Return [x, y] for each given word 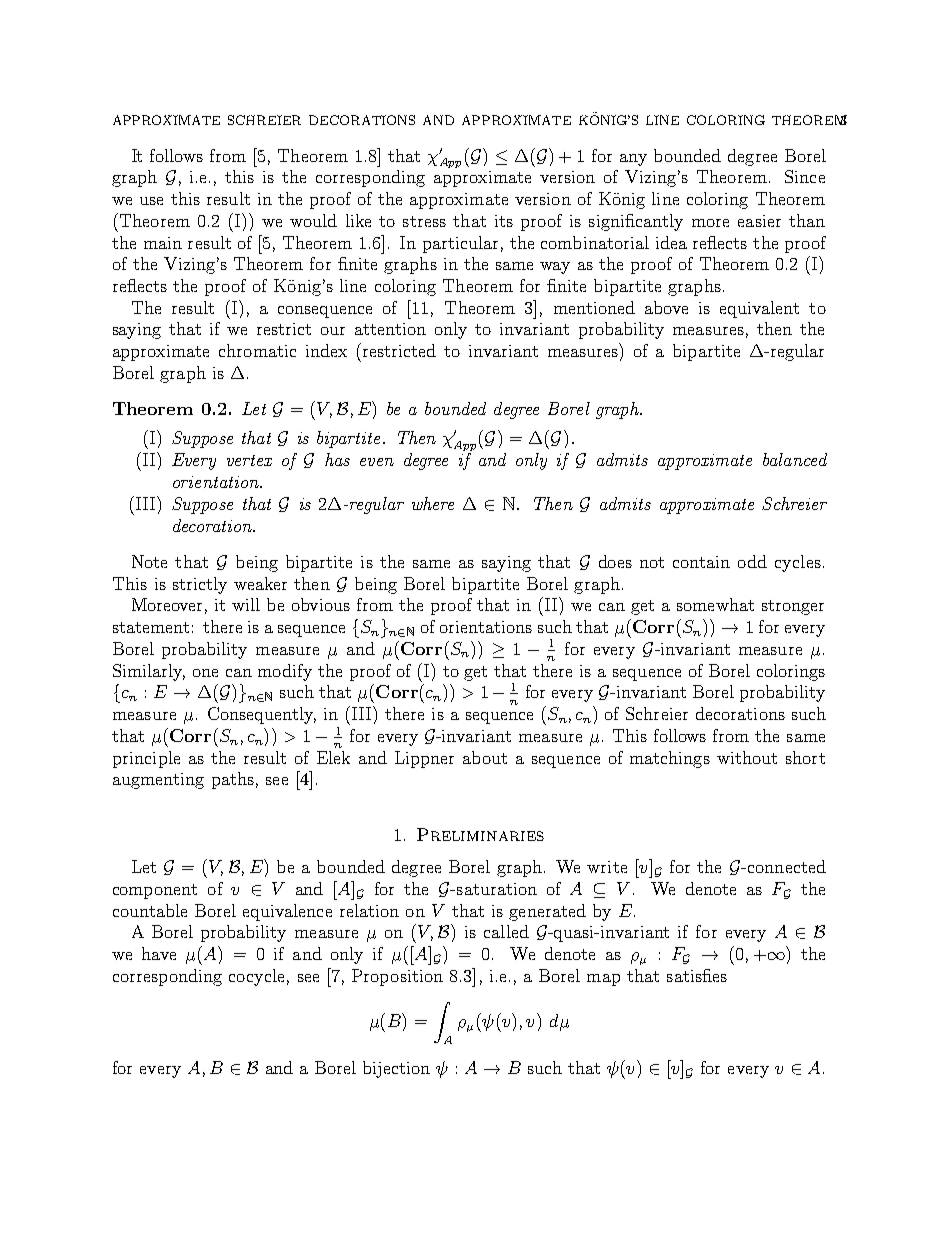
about [485, 757]
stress [424, 221]
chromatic [257, 350]
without [747, 757]
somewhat [715, 604]
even [377, 462]
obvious [321, 604]
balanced [795, 459]
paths [233, 780]
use [151, 201]
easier [759, 221]
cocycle [256, 977]
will [246, 604]
